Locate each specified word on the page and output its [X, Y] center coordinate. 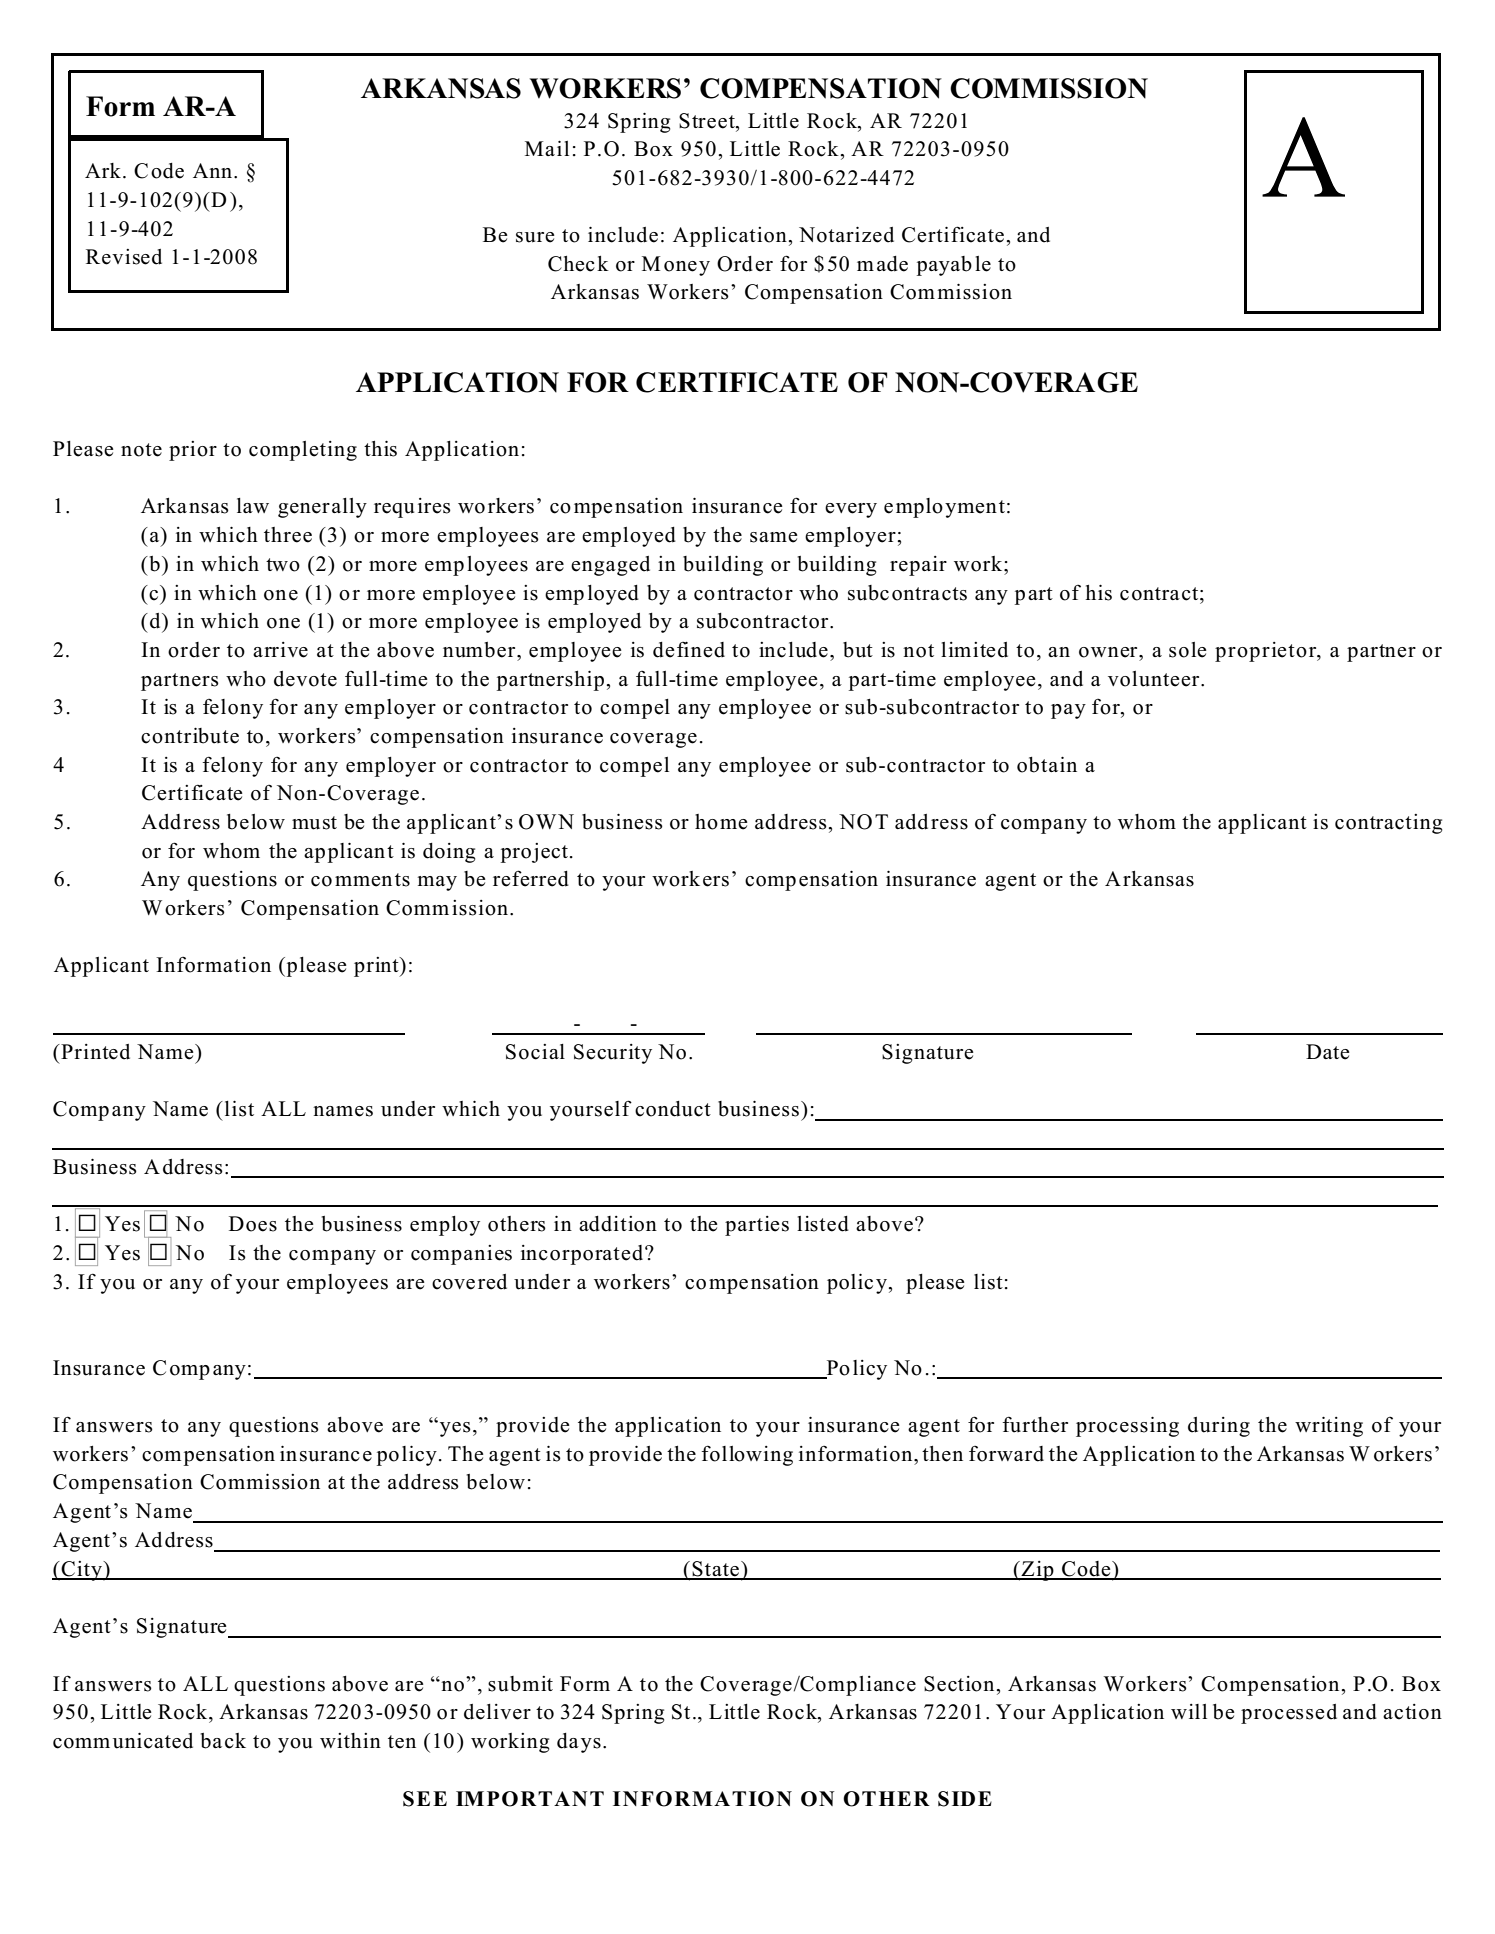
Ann [214, 170]
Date [1328, 1052]
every [851, 510]
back [223, 1741]
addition [618, 1224]
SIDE [965, 1799]
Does [253, 1224]
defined [689, 650]
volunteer [1155, 679]
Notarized [846, 235]
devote [305, 679]
